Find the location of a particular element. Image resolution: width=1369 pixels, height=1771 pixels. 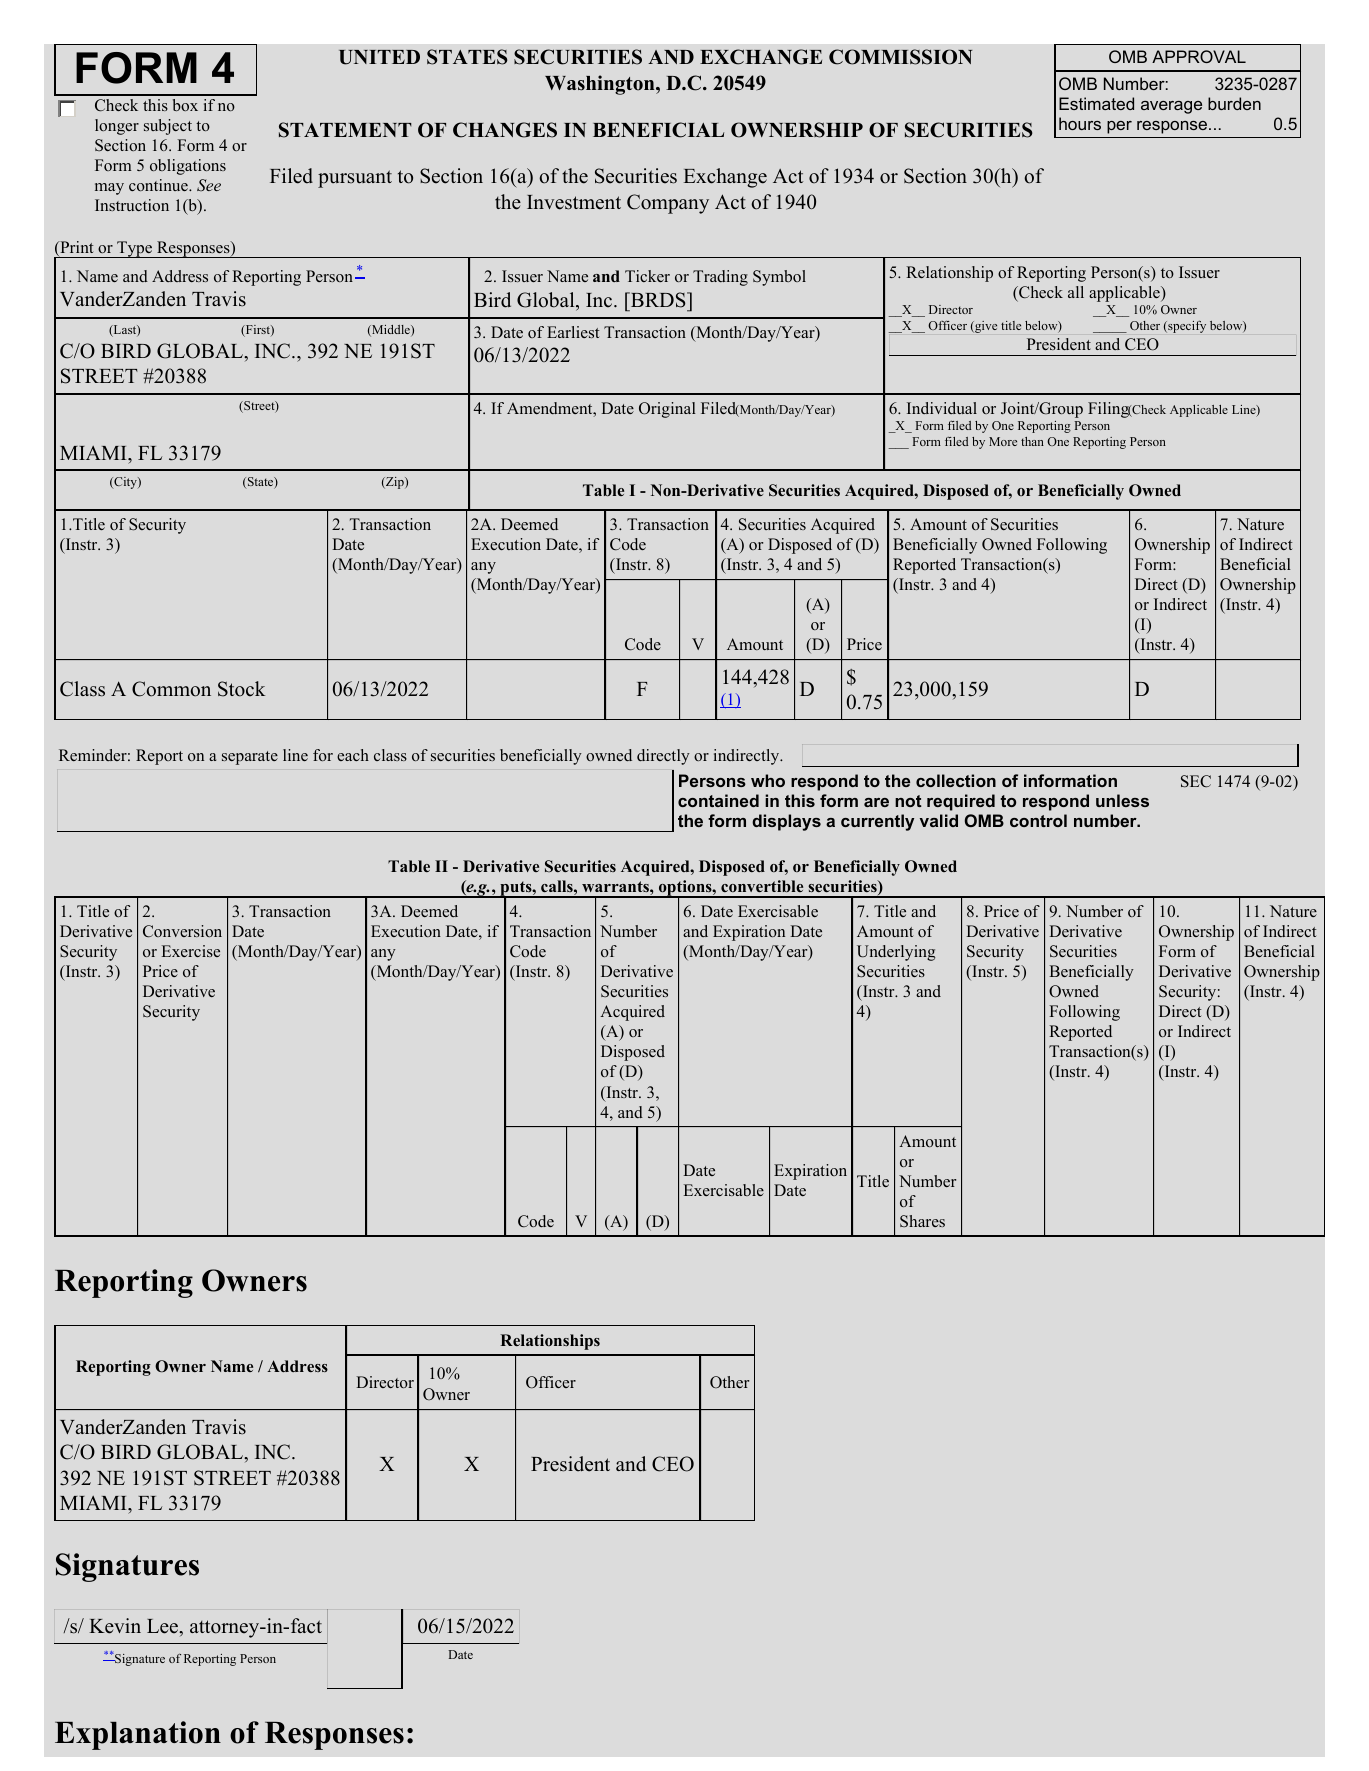

Company is located at coordinates (668, 204).
